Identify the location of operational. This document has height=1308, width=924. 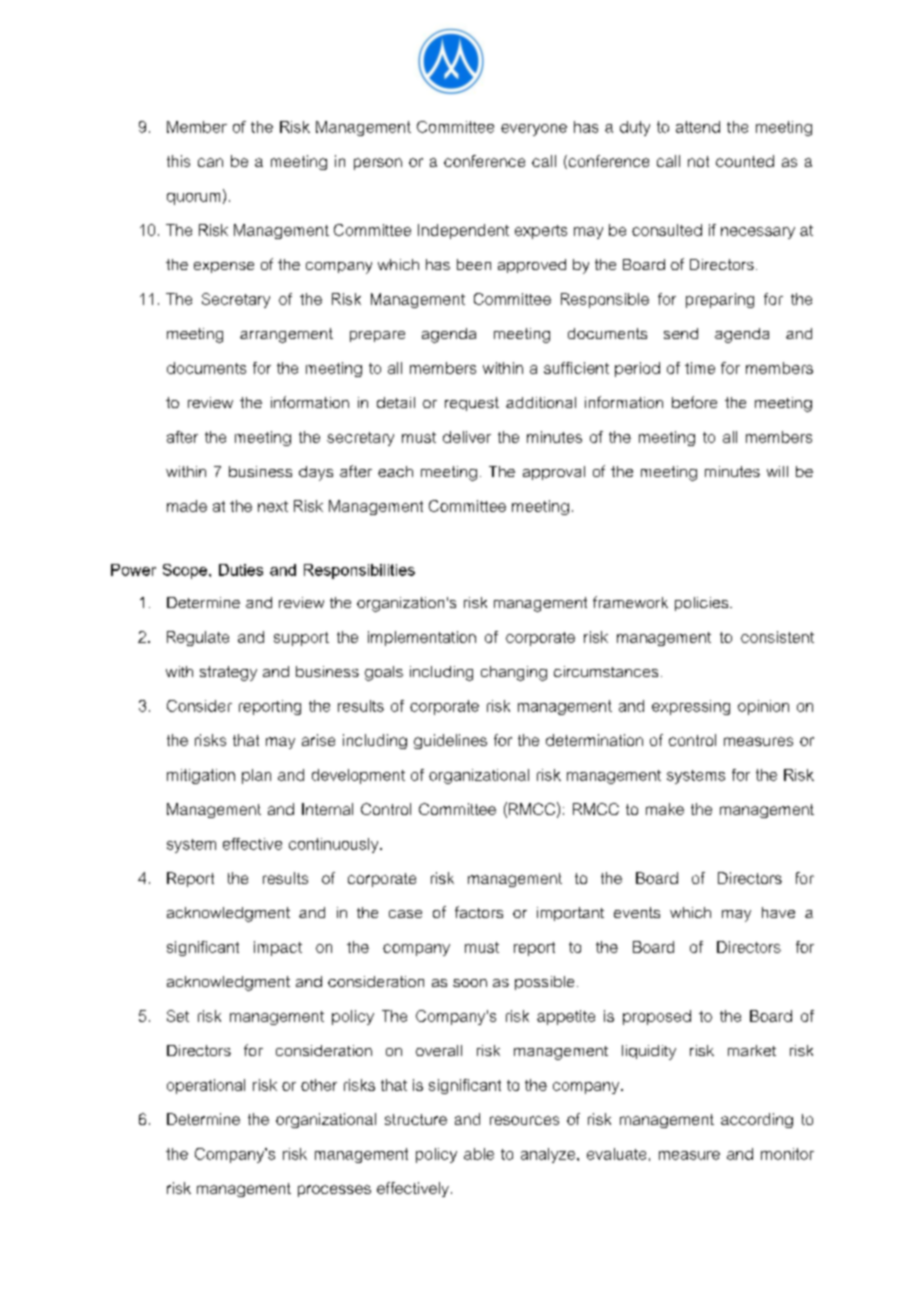
(206, 1086).
